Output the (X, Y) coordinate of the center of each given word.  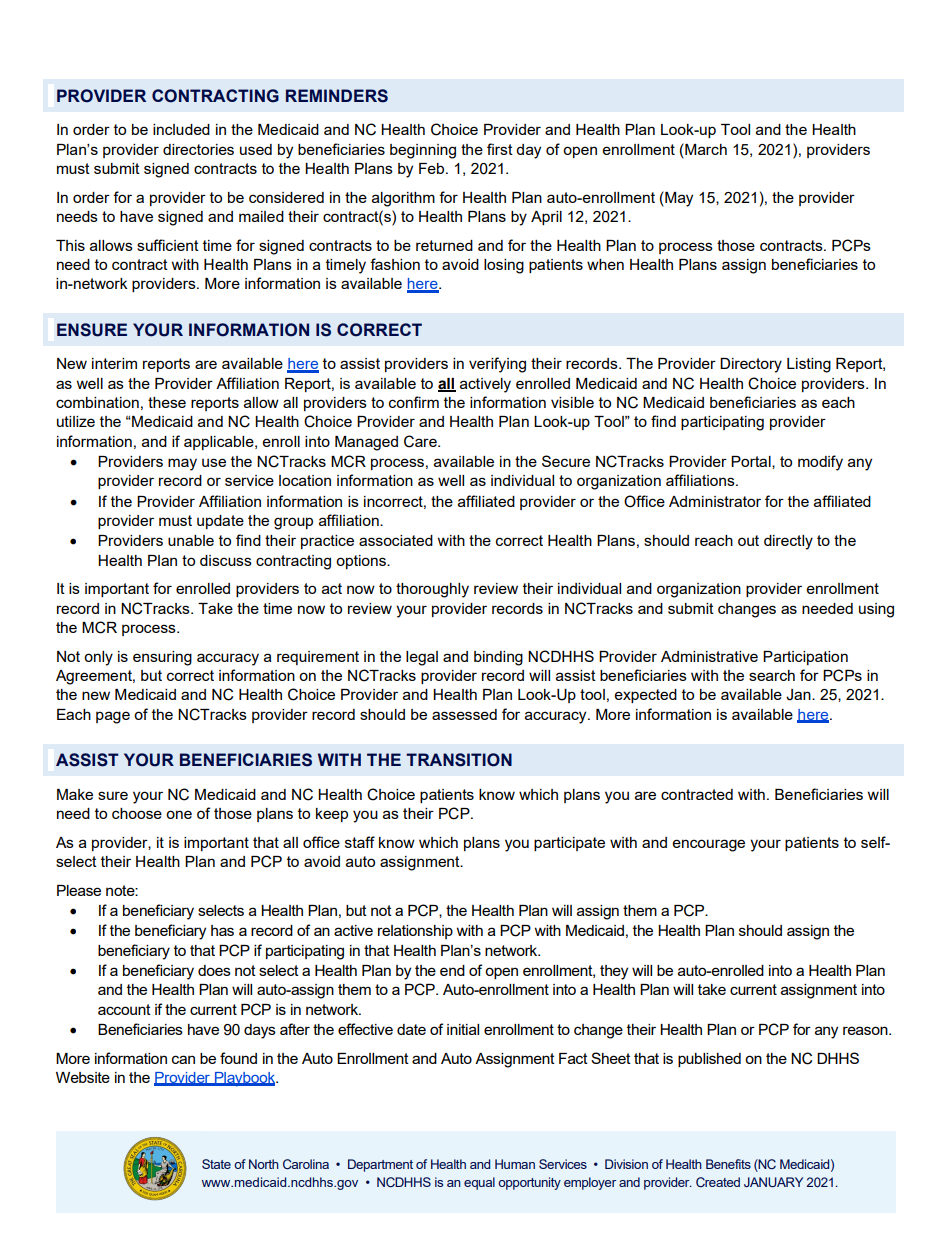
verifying (497, 365)
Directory (751, 365)
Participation (805, 658)
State (216, 1164)
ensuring (162, 658)
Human (515, 1164)
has (222, 930)
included (181, 129)
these (167, 402)
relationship (415, 932)
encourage (709, 845)
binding (498, 658)
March (705, 149)
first (500, 149)
